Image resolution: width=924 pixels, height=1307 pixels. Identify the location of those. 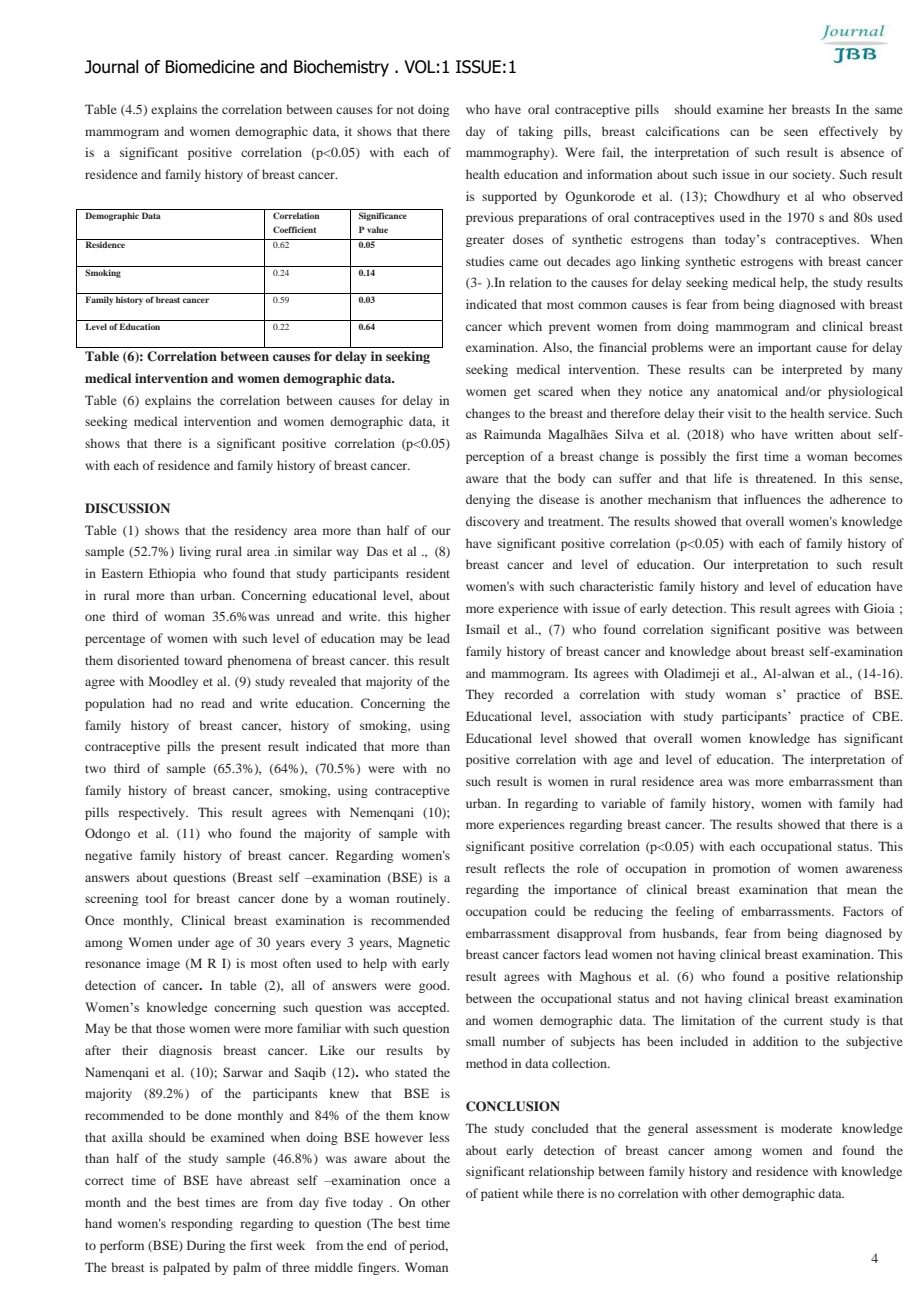
(170, 1028).
